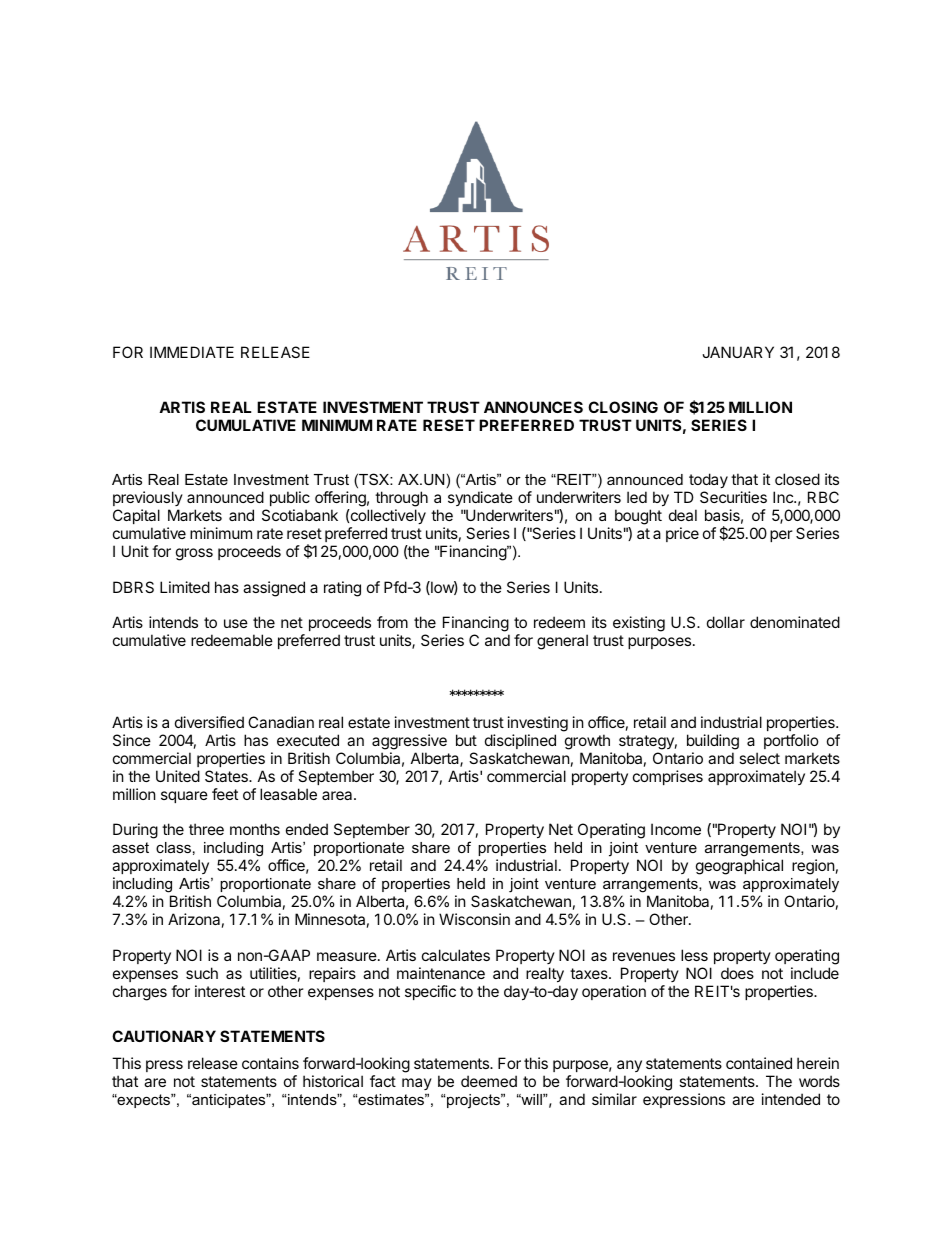  What do you see at coordinates (209, 722) in the screenshot?
I see `diversified` at bounding box center [209, 722].
